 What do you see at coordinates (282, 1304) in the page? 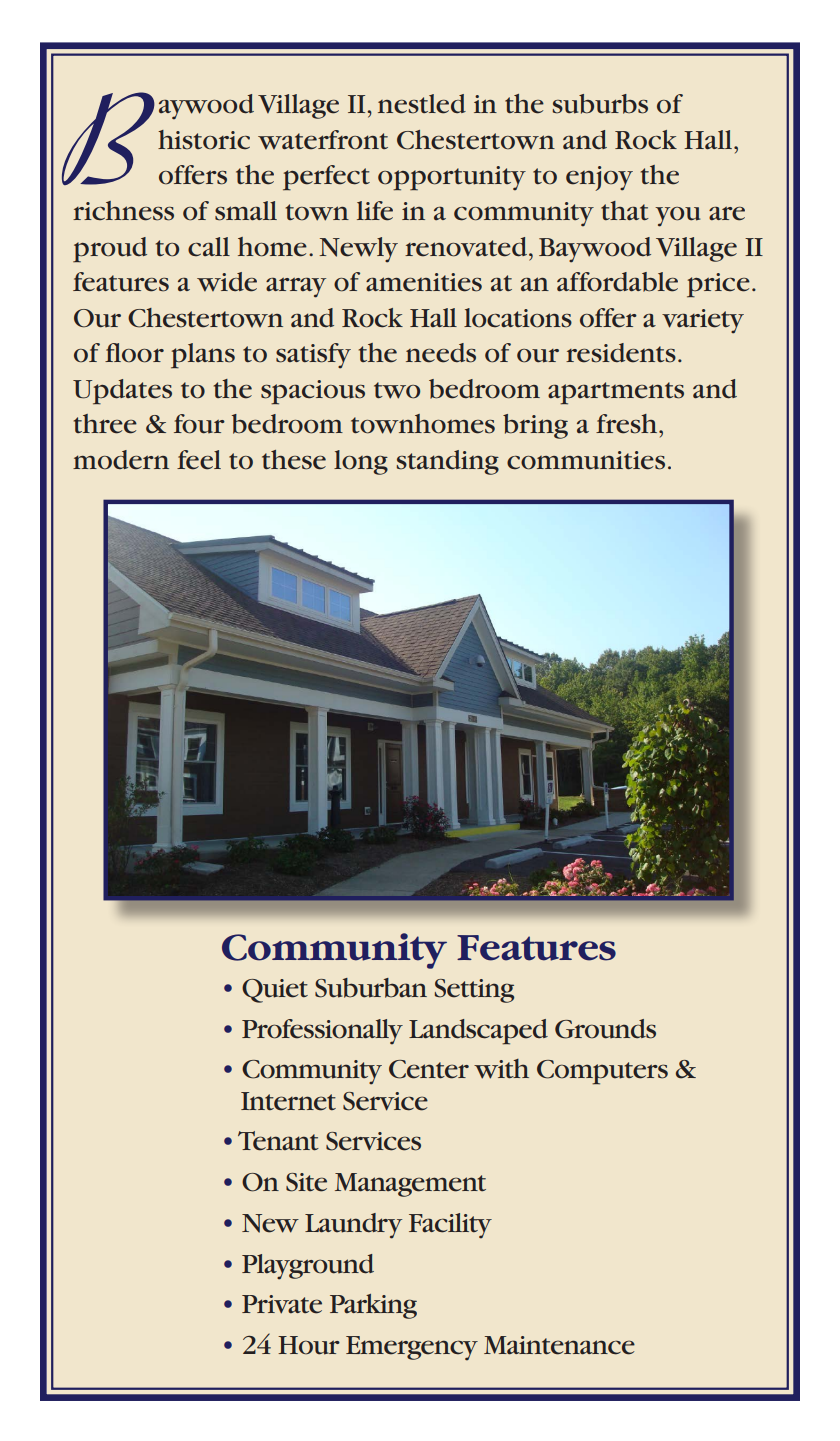
I see `Private` at bounding box center [282, 1304].
